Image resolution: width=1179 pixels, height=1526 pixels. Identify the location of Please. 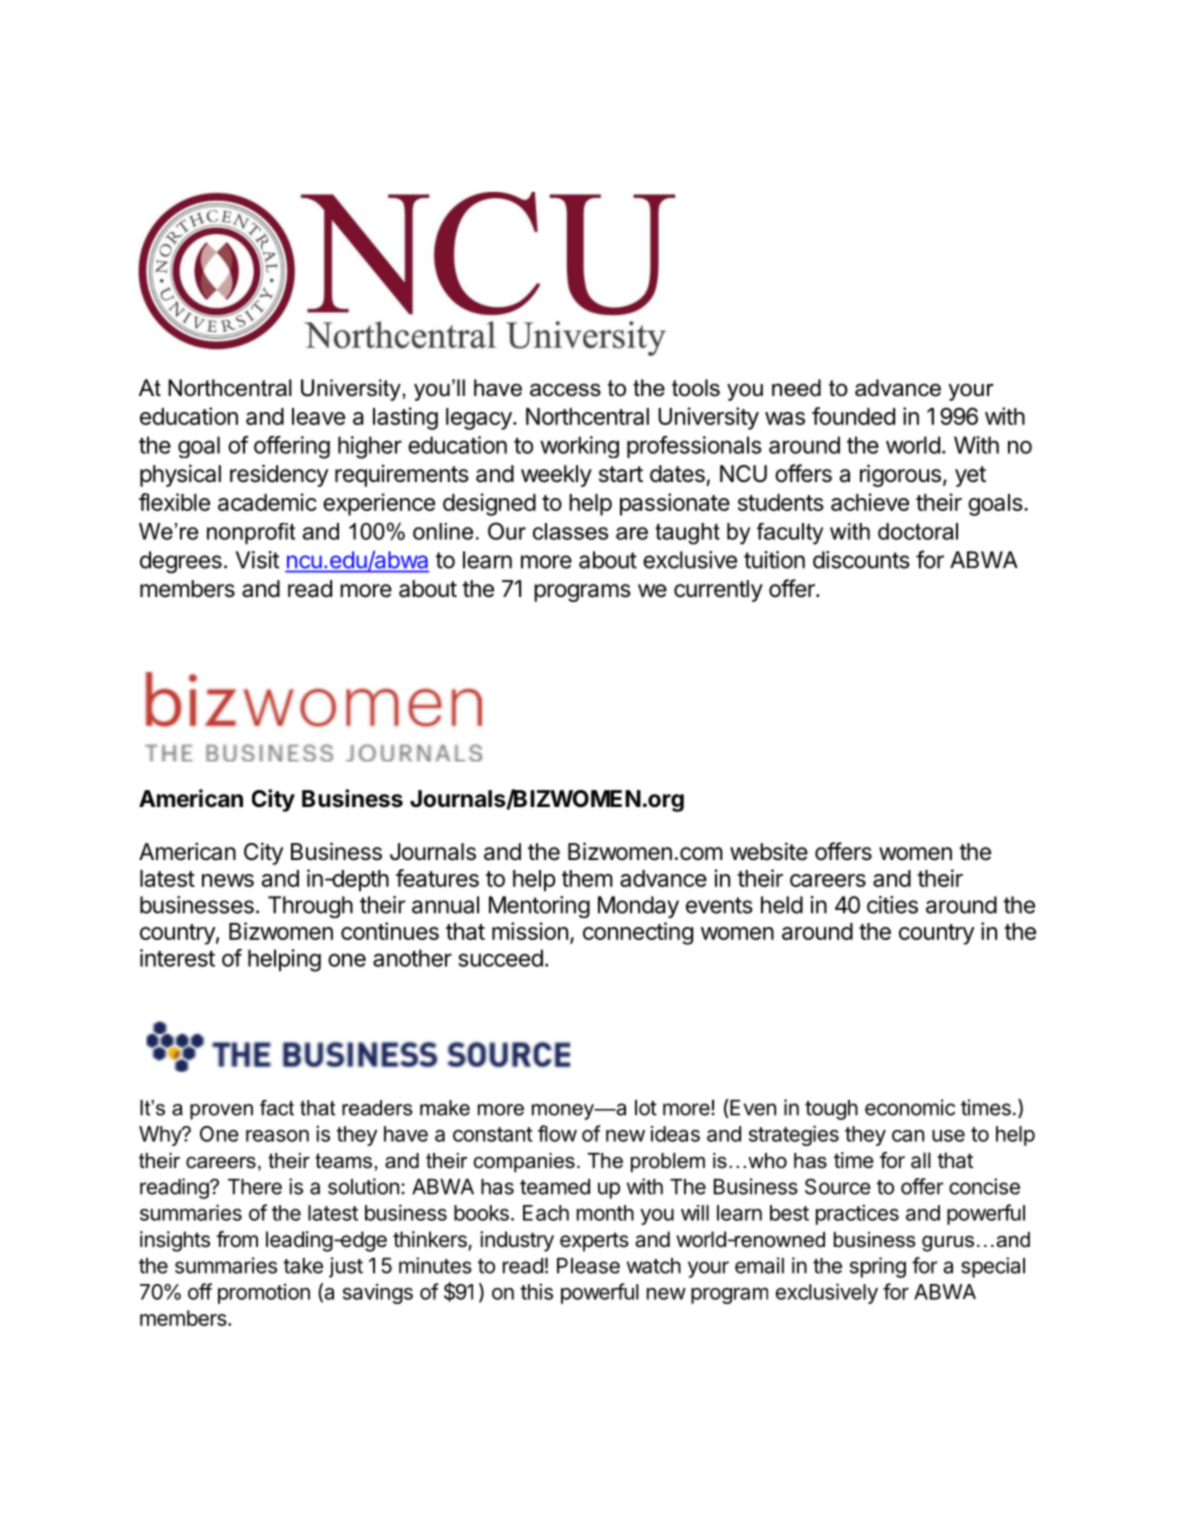
(588, 1266).
